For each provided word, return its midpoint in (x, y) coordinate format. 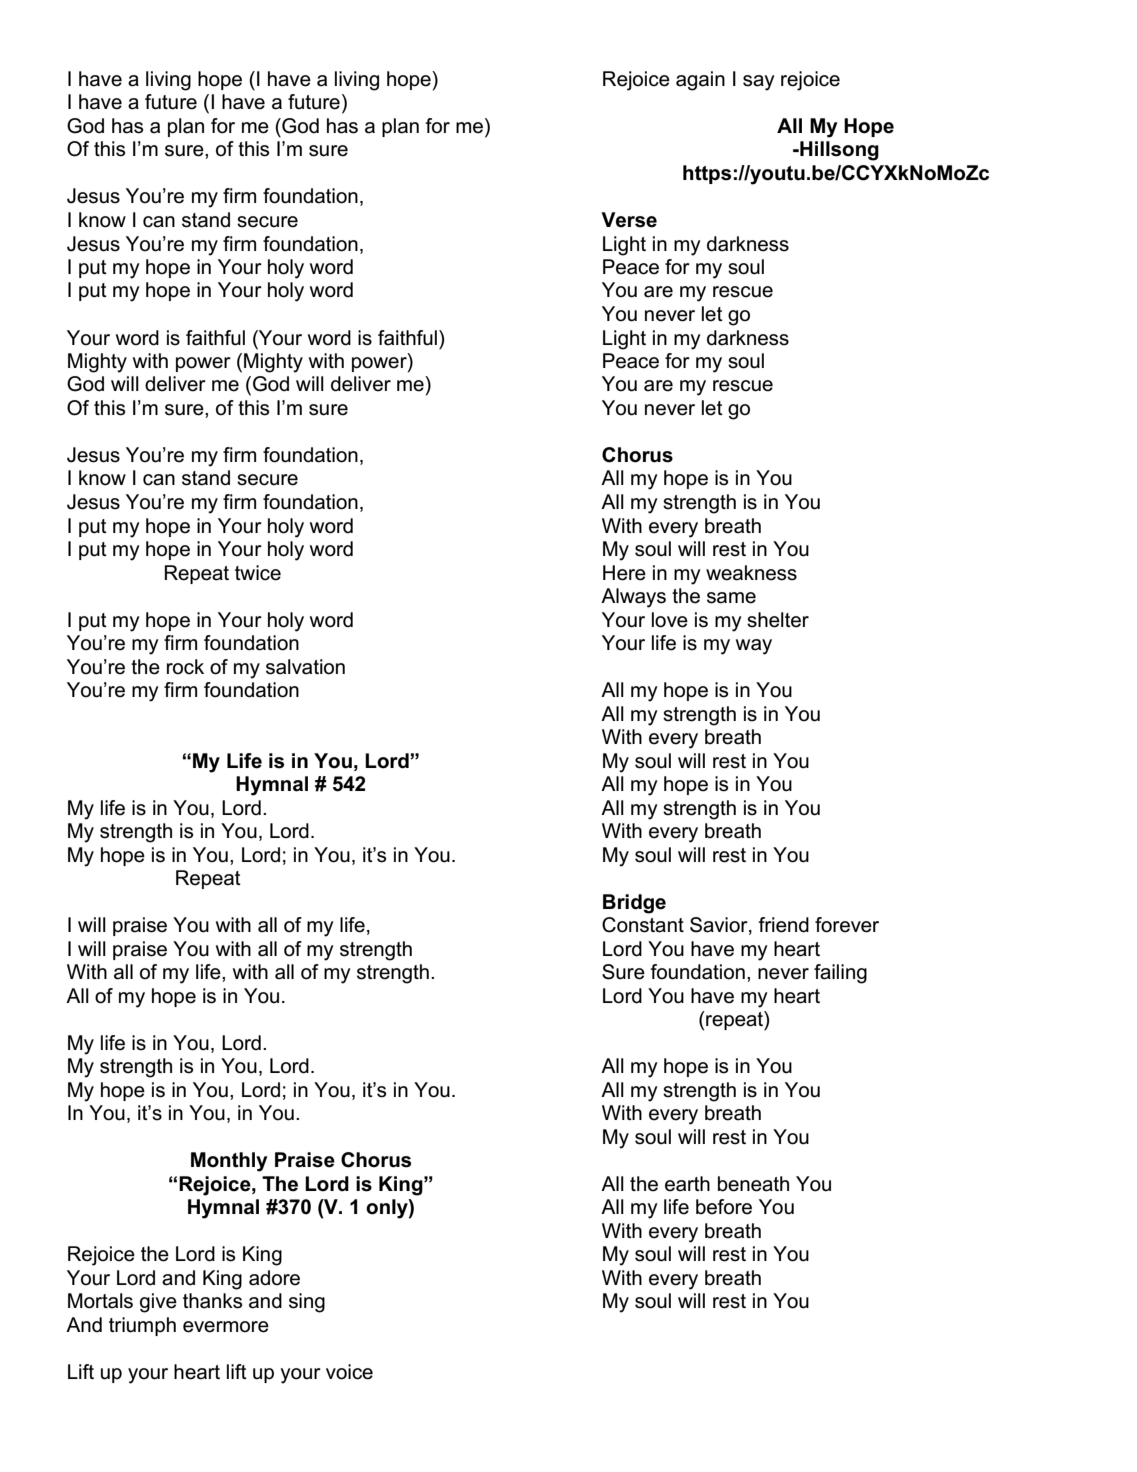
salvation (305, 667)
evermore (226, 1327)
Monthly (229, 1162)
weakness (751, 573)
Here (624, 573)
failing (840, 974)
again (700, 81)
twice (258, 573)
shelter (778, 620)
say (759, 83)
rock (185, 667)
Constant (643, 925)
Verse (629, 220)
